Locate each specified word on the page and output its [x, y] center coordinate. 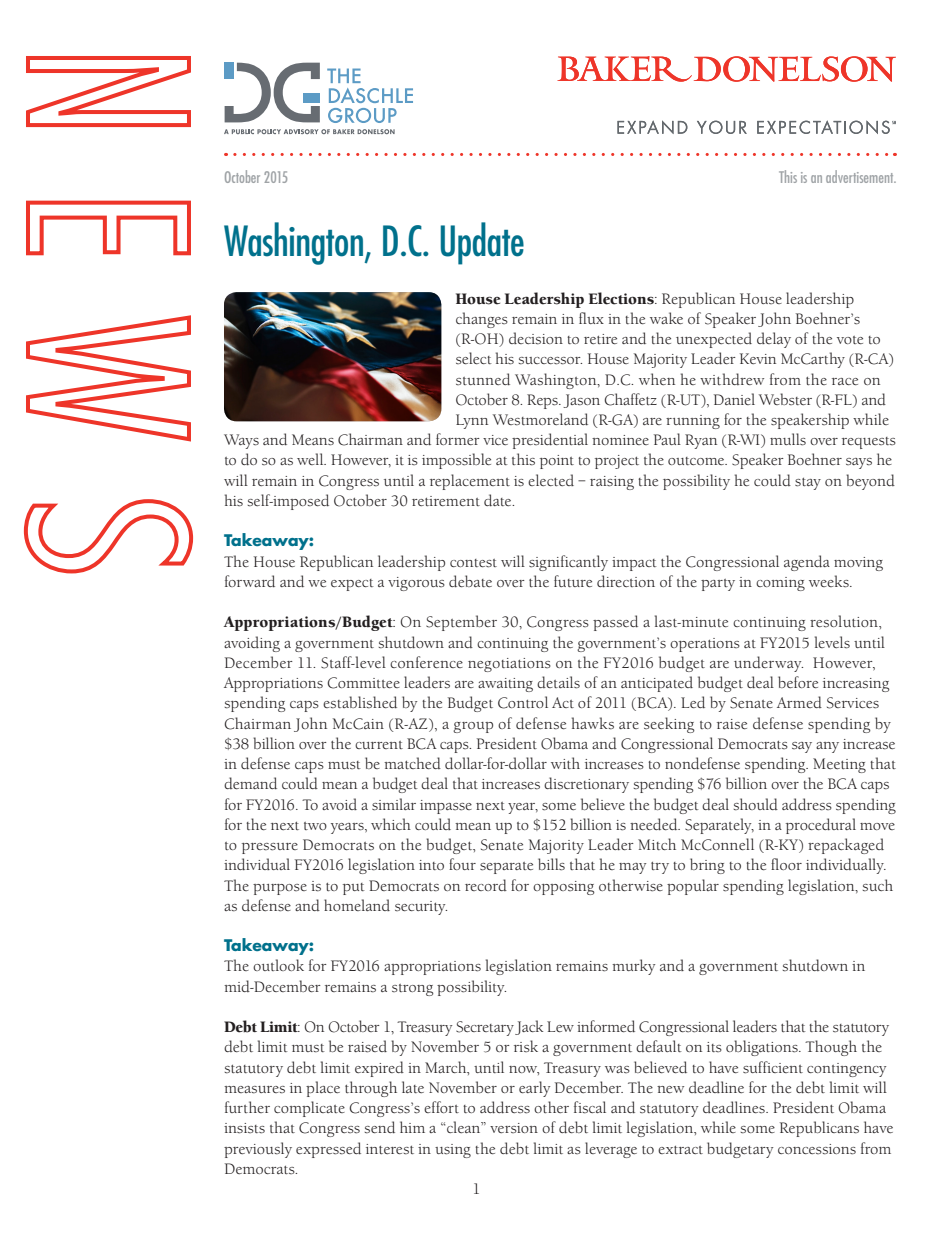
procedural [821, 826]
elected [551, 480]
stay [808, 484]
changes [482, 320]
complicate [309, 1109]
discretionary [586, 785]
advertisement [861, 176]
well [311, 459]
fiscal [590, 1107]
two [315, 826]
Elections [622, 298]
